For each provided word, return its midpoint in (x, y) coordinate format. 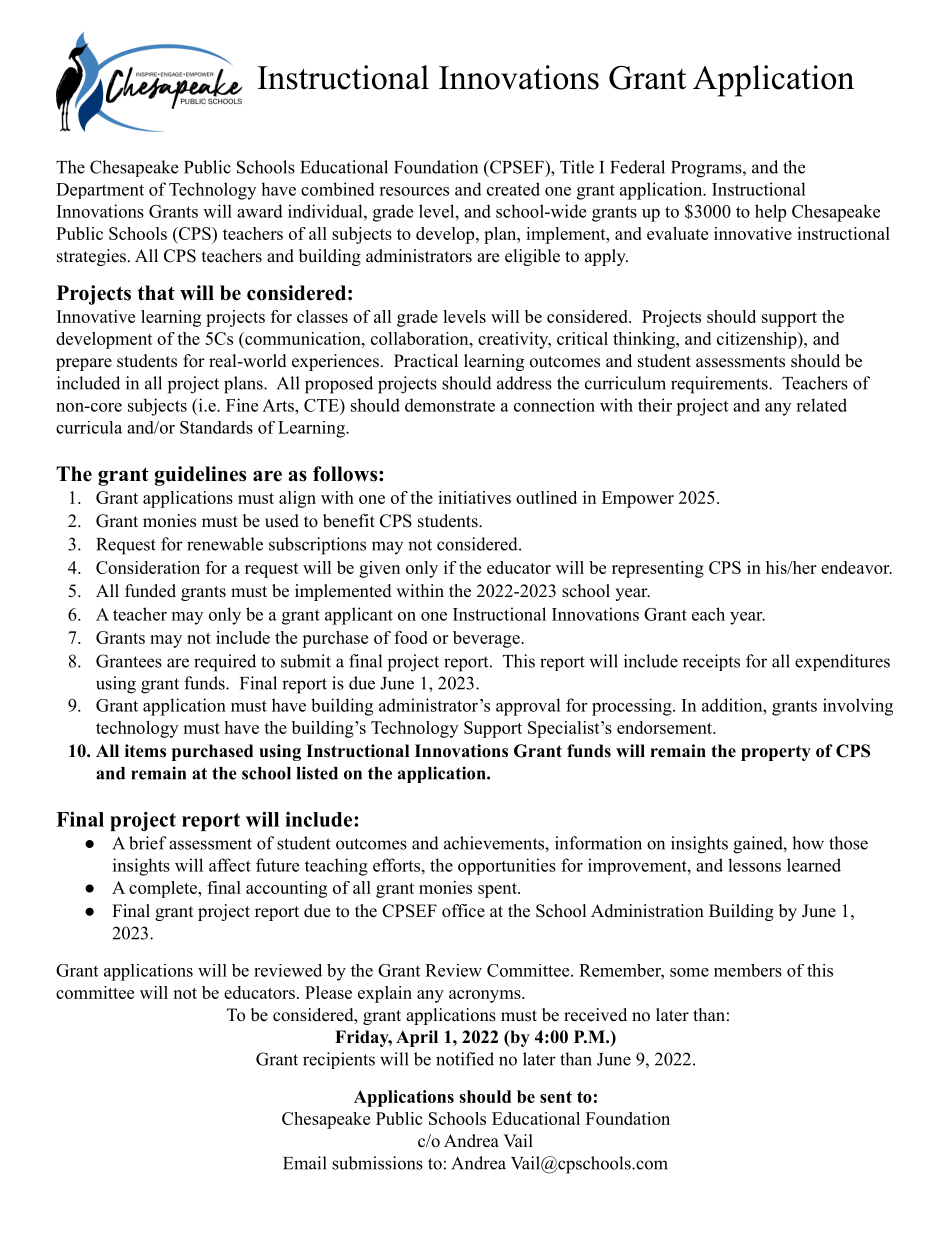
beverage (487, 639)
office (463, 911)
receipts (711, 662)
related (821, 405)
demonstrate (450, 405)
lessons (754, 865)
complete (164, 889)
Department (100, 191)
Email (305, 1163)
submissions (377, 1163)
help (770, 213)
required (225, 663)
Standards (216, 427)
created (513, 189)
